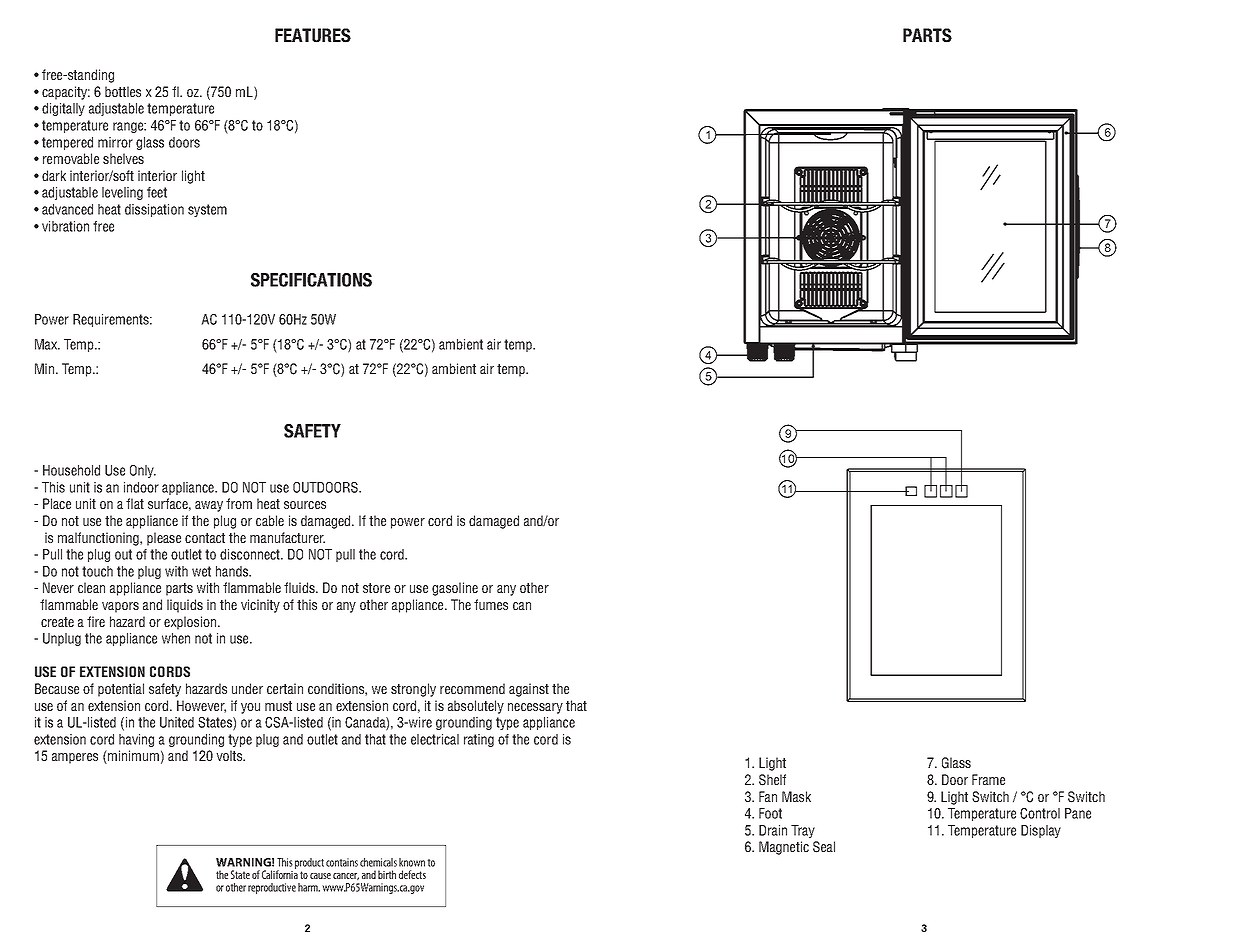 This screenshot has height=952, width=1233. What do you see at coordinates (988, 779) in the screenshot?
I see `Frame` at bounding box center [988, 779].
